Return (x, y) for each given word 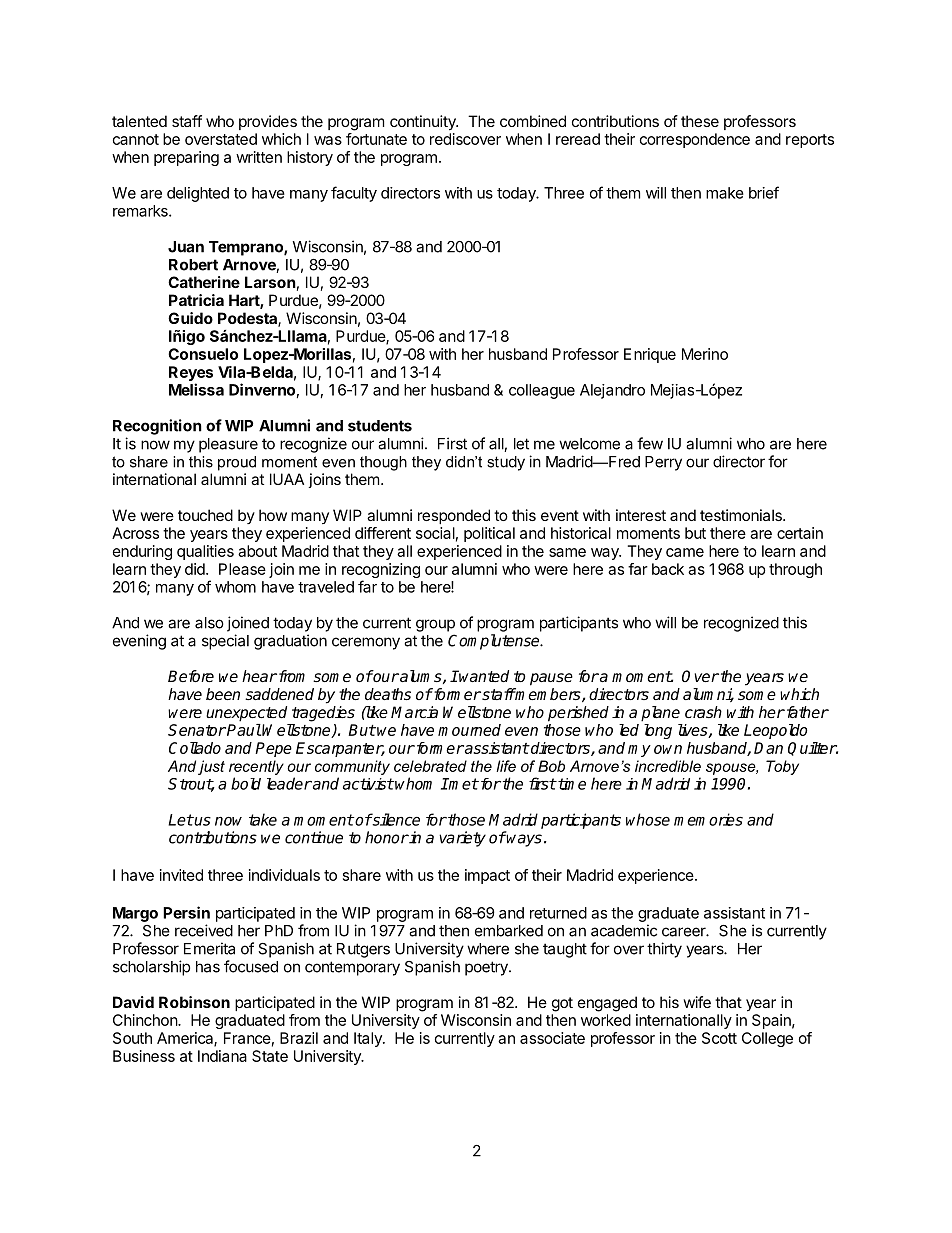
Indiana (222, 1056)
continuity (424, 123)
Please (242, 569)
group (435, 625)
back (668, 569)
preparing (186, 158)
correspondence (695, 140)
